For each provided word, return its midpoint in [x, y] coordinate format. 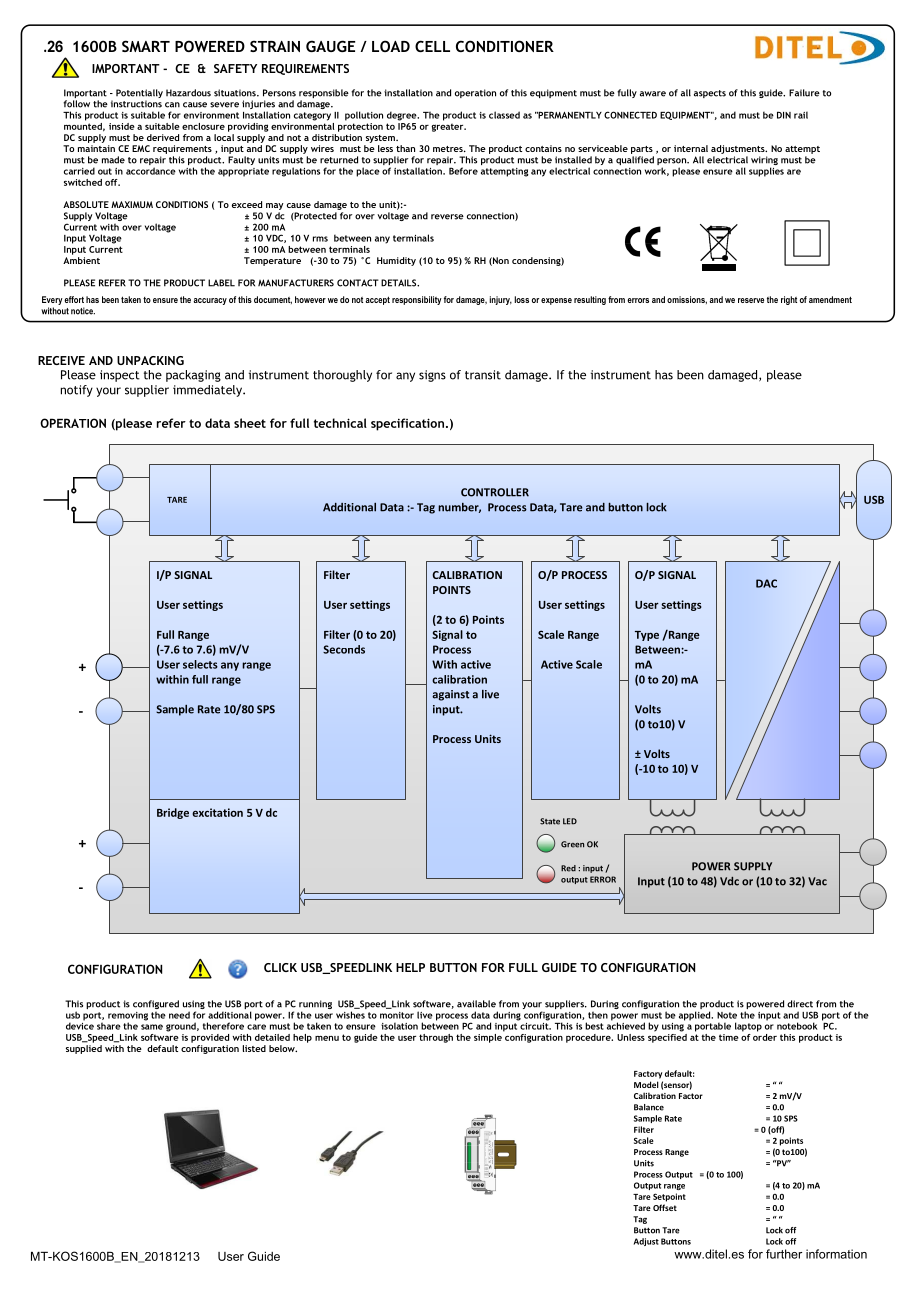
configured [156, 1006]
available [476, 1004]
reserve [751, 300]
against [450, 695]
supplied [84, 1048]
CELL [432, 46]
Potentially [139, 95]
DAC [766, 583]
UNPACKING [150, 360]
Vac [817, 881]
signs [432, 376]
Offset [665, 1207]
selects [200, 664]
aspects [710, 94]
